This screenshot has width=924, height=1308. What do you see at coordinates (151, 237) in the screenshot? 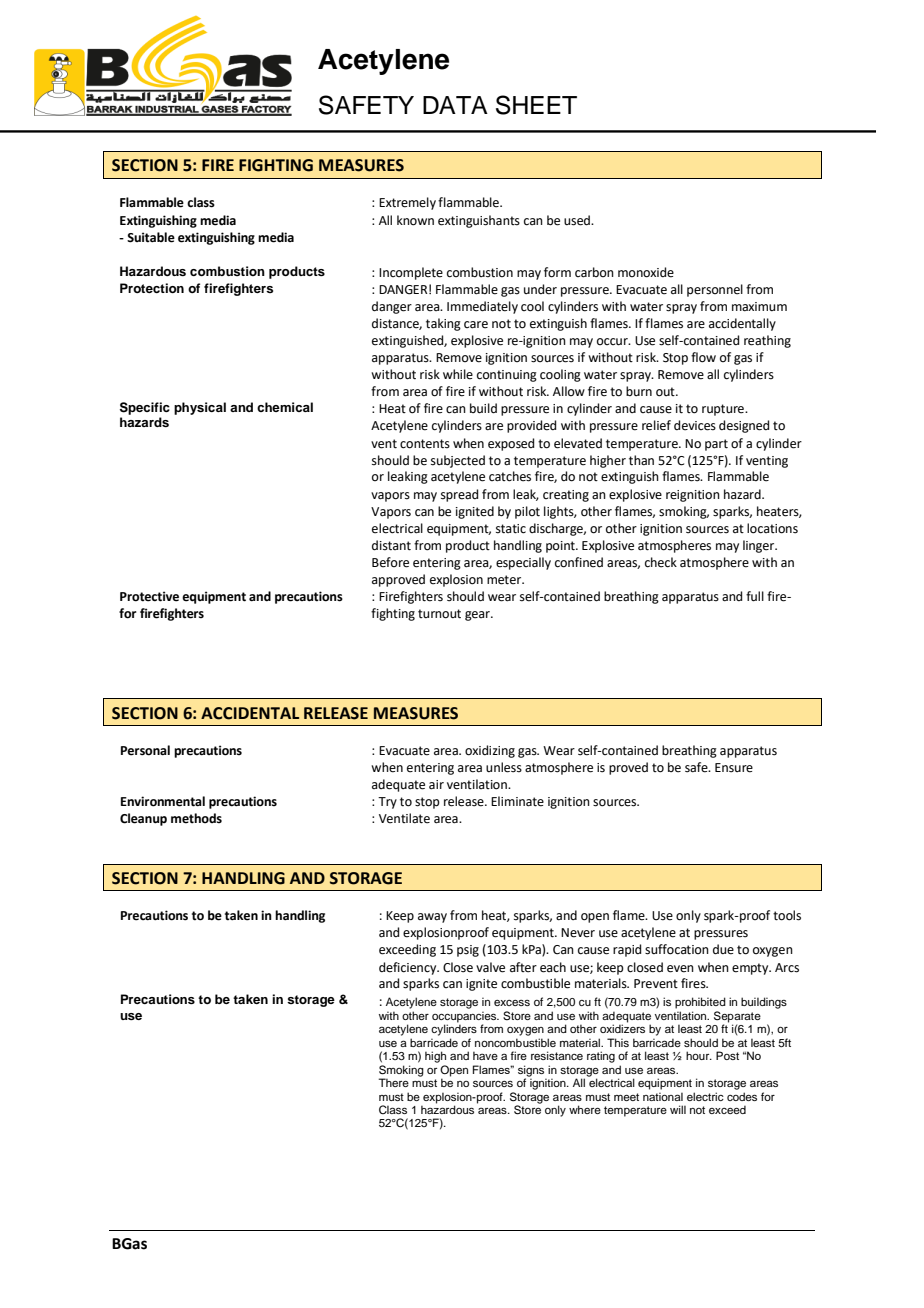
I see `Suitable` at bounding box center [151, 237].
